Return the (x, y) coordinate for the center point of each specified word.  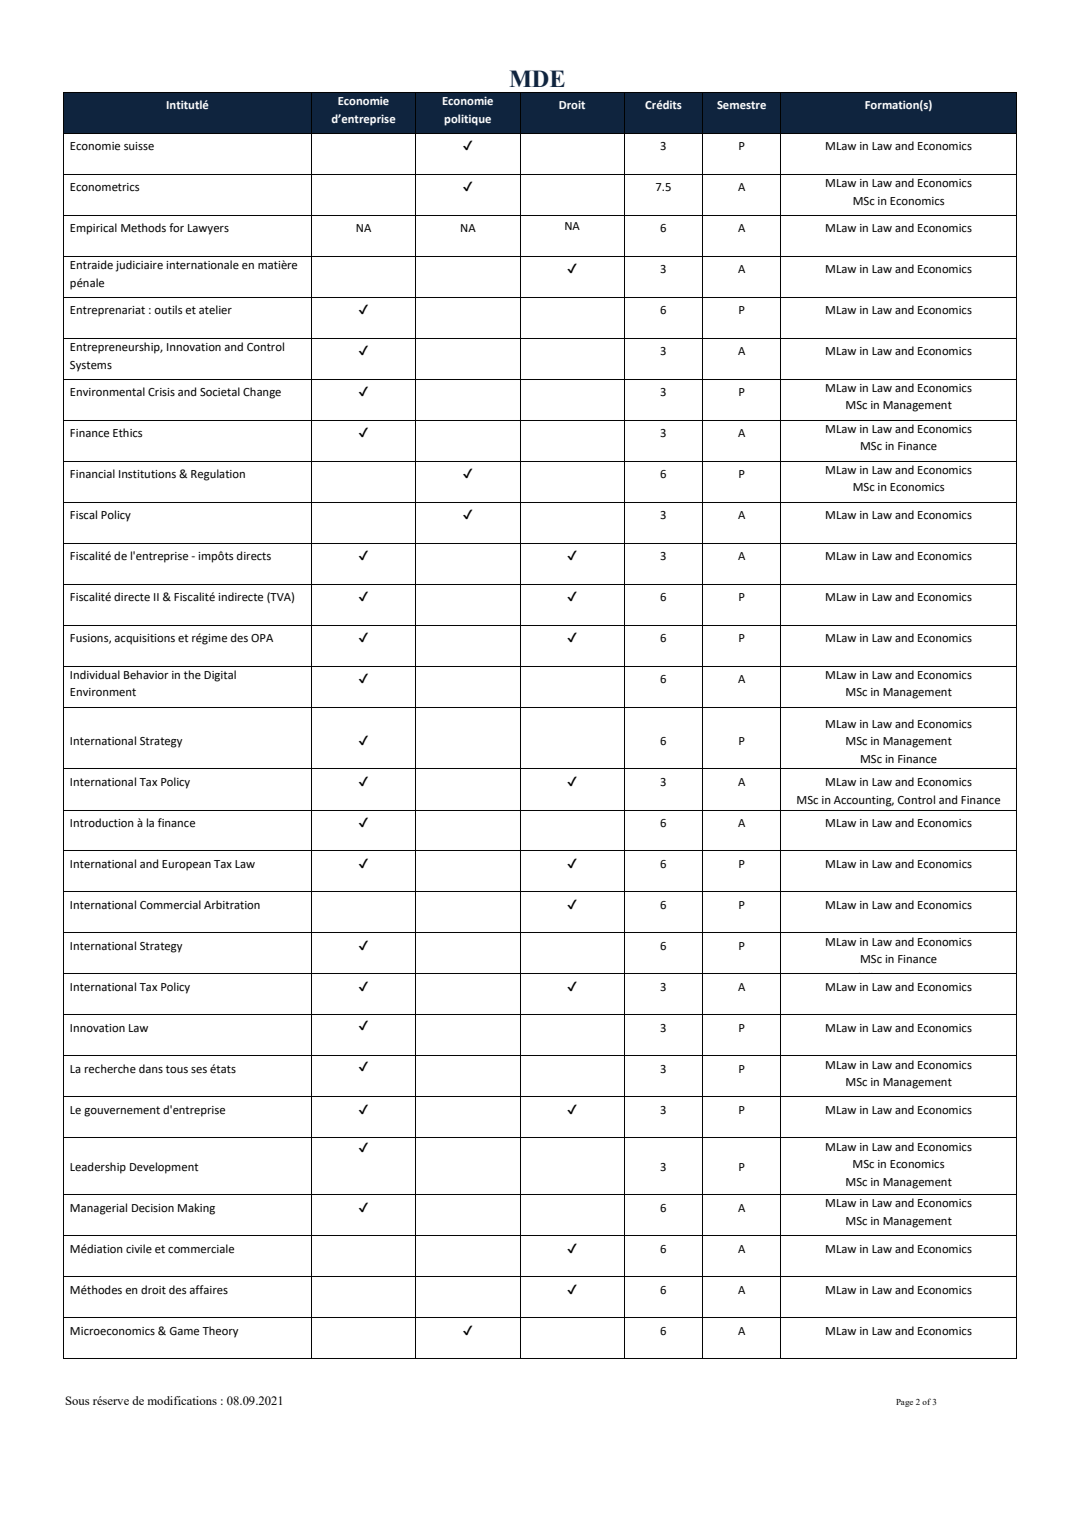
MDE (537, 78)
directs (254, 555)
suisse (139, 146)
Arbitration (232, 904)
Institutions (147, 474)
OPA (262, 638)
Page (904, 1403)
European (186, 865)
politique (467, 120)
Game (184, 1331)
